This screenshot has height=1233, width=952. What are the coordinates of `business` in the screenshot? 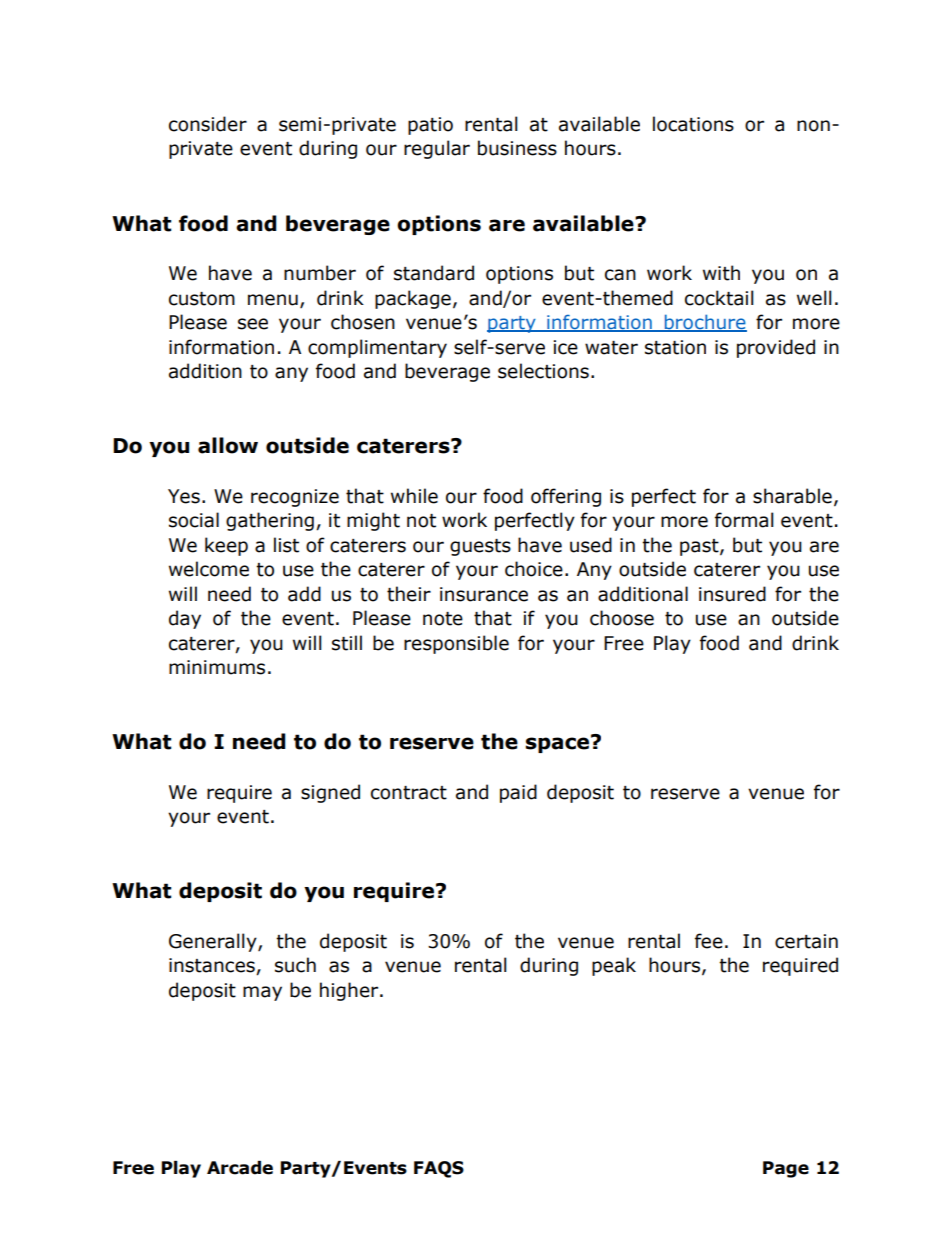 It's located at (517, 148).
